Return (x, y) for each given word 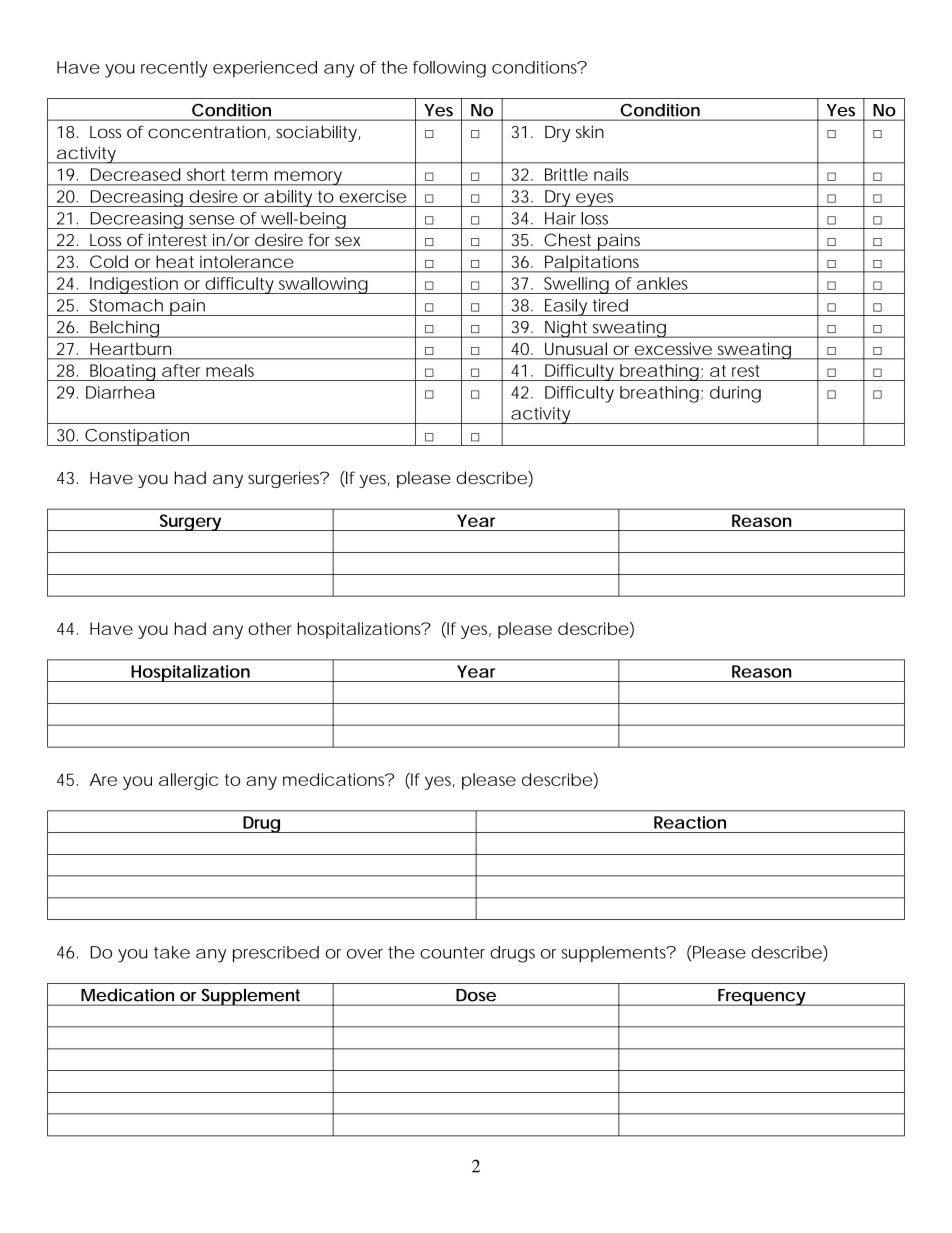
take (172, 952)
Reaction (690, 822)
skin (590, 132)
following (449, 69)
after (181, 370)
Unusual (576, 348)
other (270, 628)
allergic (188, 781)
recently (174, 69)
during (735, 394)
